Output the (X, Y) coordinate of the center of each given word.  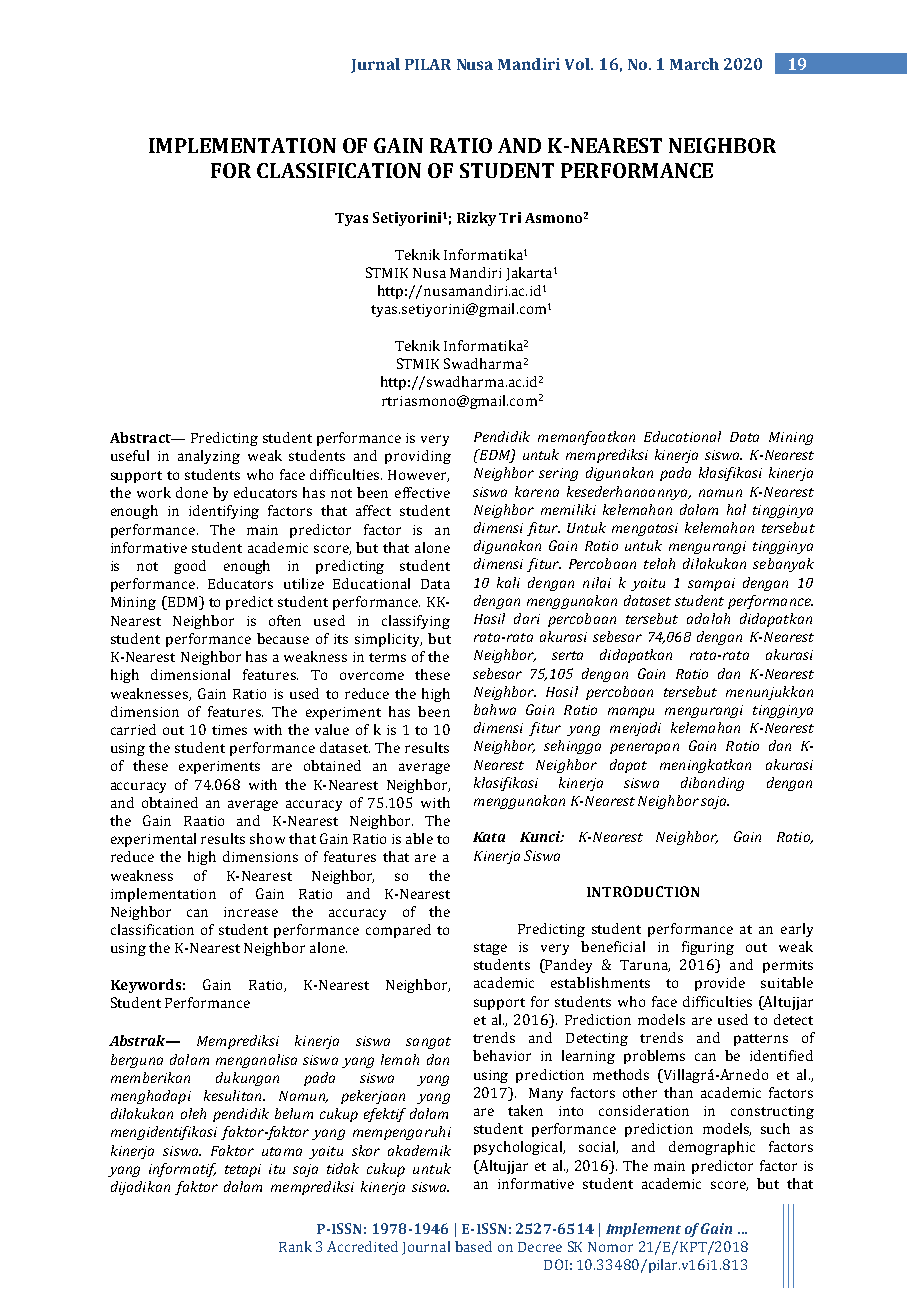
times (229, 730)
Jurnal (375, 65)
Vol (578, 64)
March (694, 64)
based (473, 1246)
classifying (416, 622)
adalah (708, 618)
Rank (295, 1246)
